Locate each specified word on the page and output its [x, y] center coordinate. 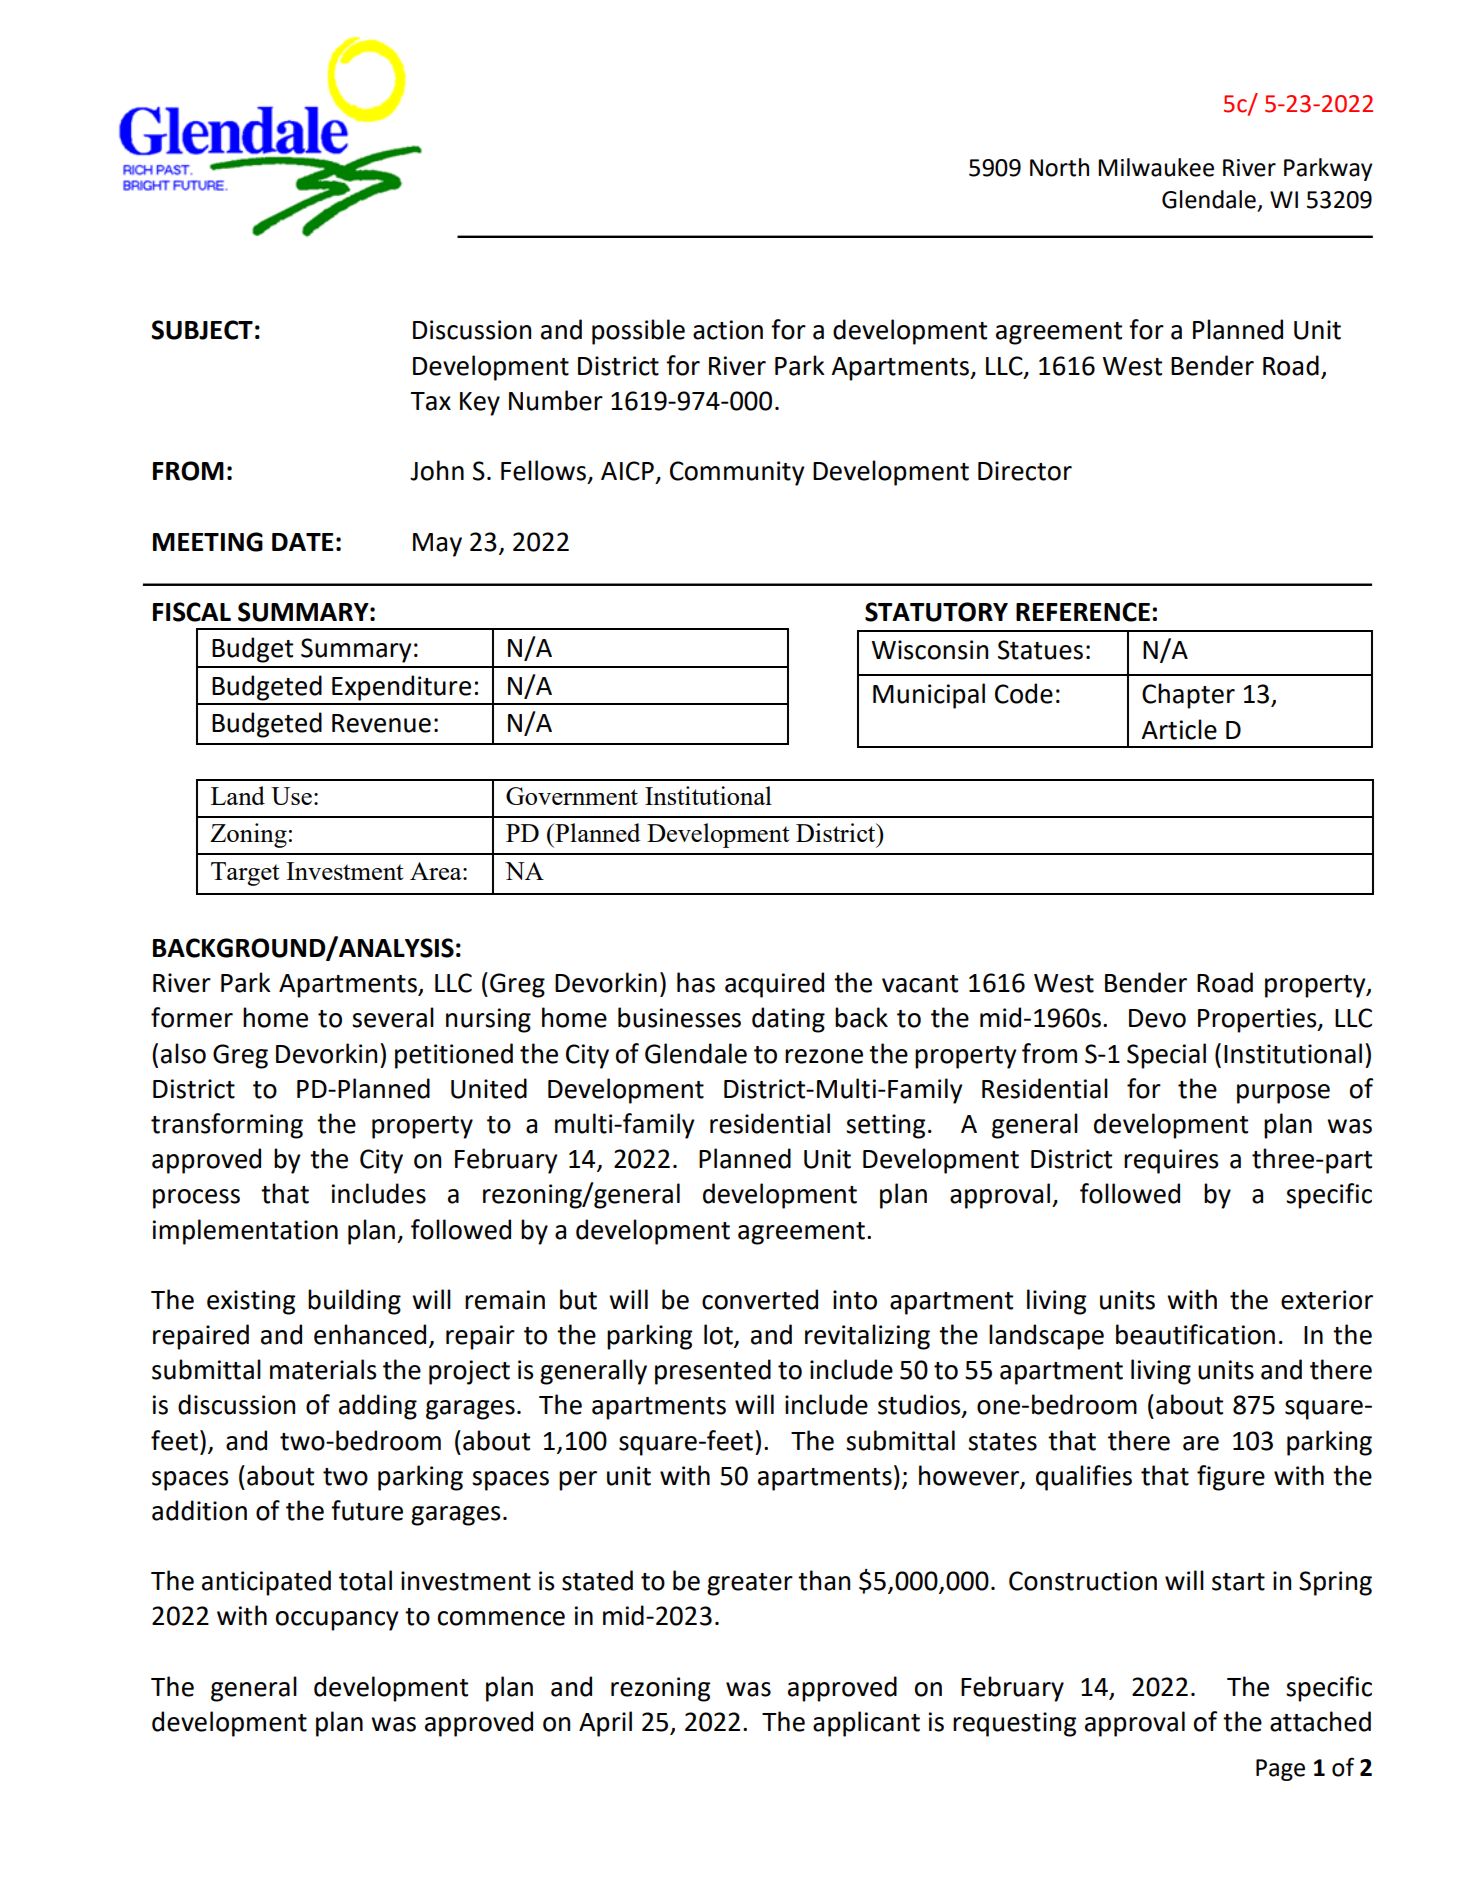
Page [1280, 1770]
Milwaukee [1156, 167]
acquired [774, 985]
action [728, 330]
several [393, 1017]
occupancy [337, 1621]
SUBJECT [202, 330]
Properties [1258, 1020]
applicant [866, 1724]
